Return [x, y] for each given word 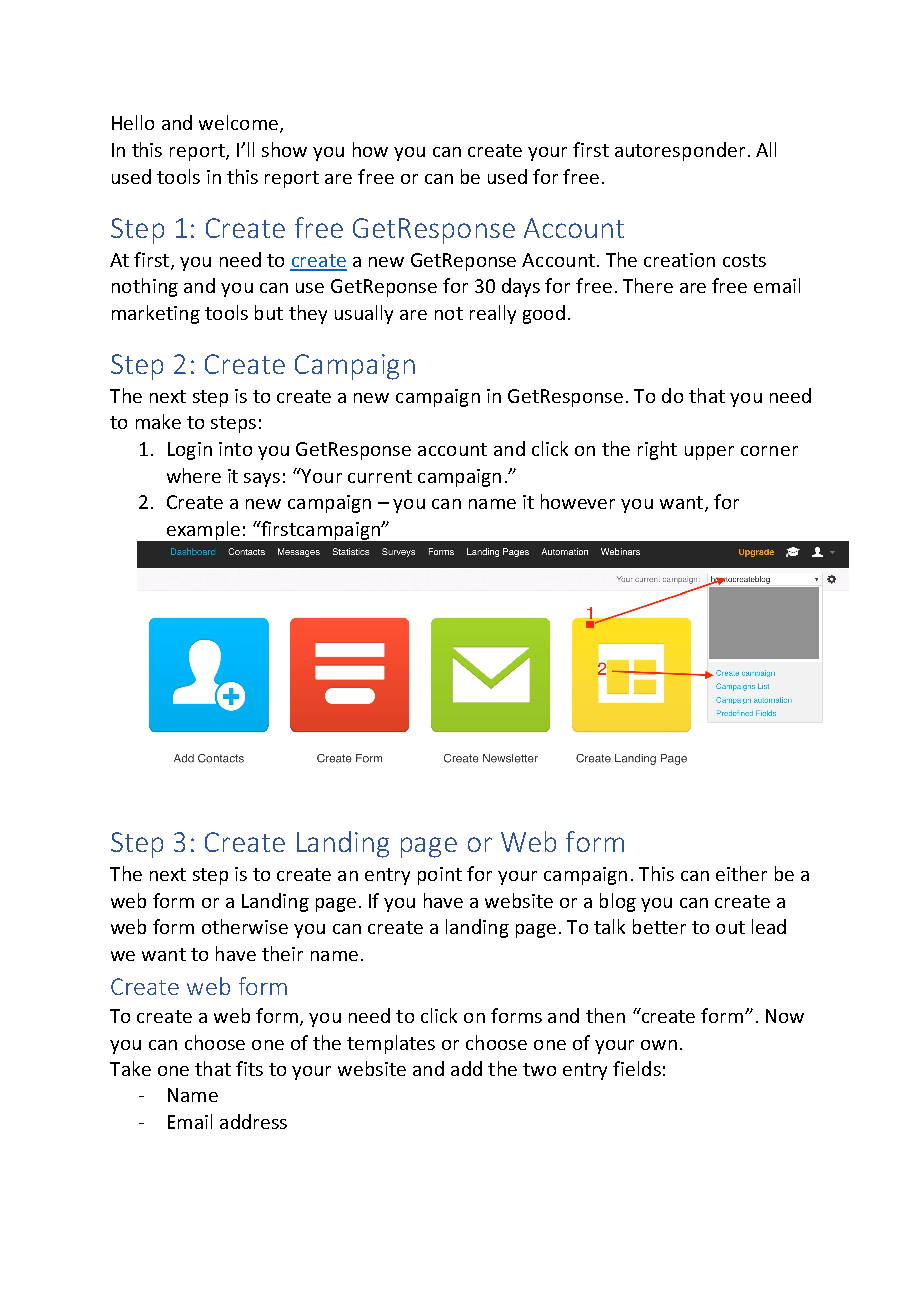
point [440, 876]
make [158, 421]
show [284, 149]
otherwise [245, 926]
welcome [238, 122]
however [578, 501]
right [657, 450]
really [493, 314]
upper [709, 453]
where [194, 475]
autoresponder [680, 151]
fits [249, 1068]
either [741, 873]
